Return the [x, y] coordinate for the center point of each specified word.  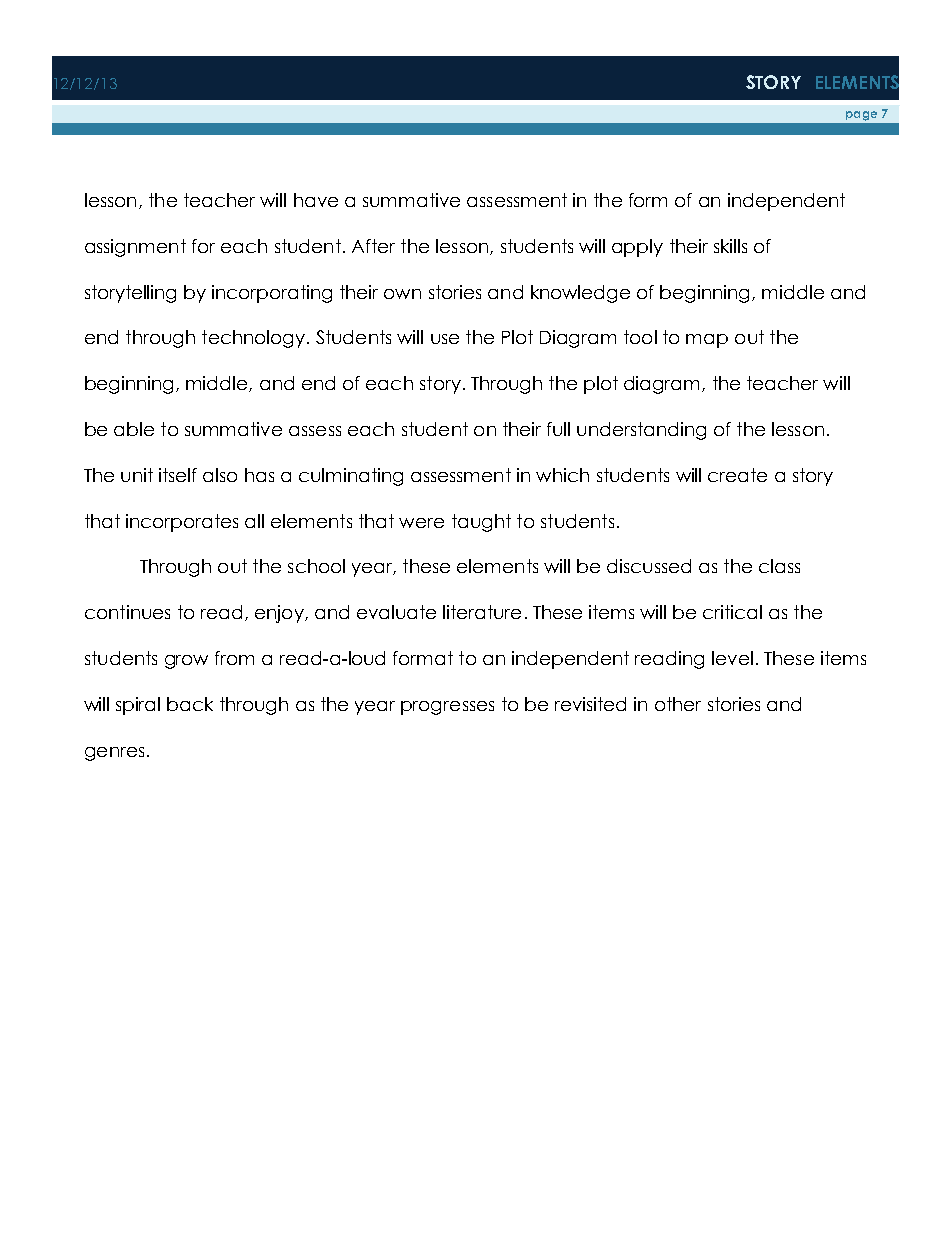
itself [178, 475]
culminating [351, 477]
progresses [447, 708]
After [373, 246]
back [190, 704]
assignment [135, 248]
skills [730, 246]
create [737, 475]
